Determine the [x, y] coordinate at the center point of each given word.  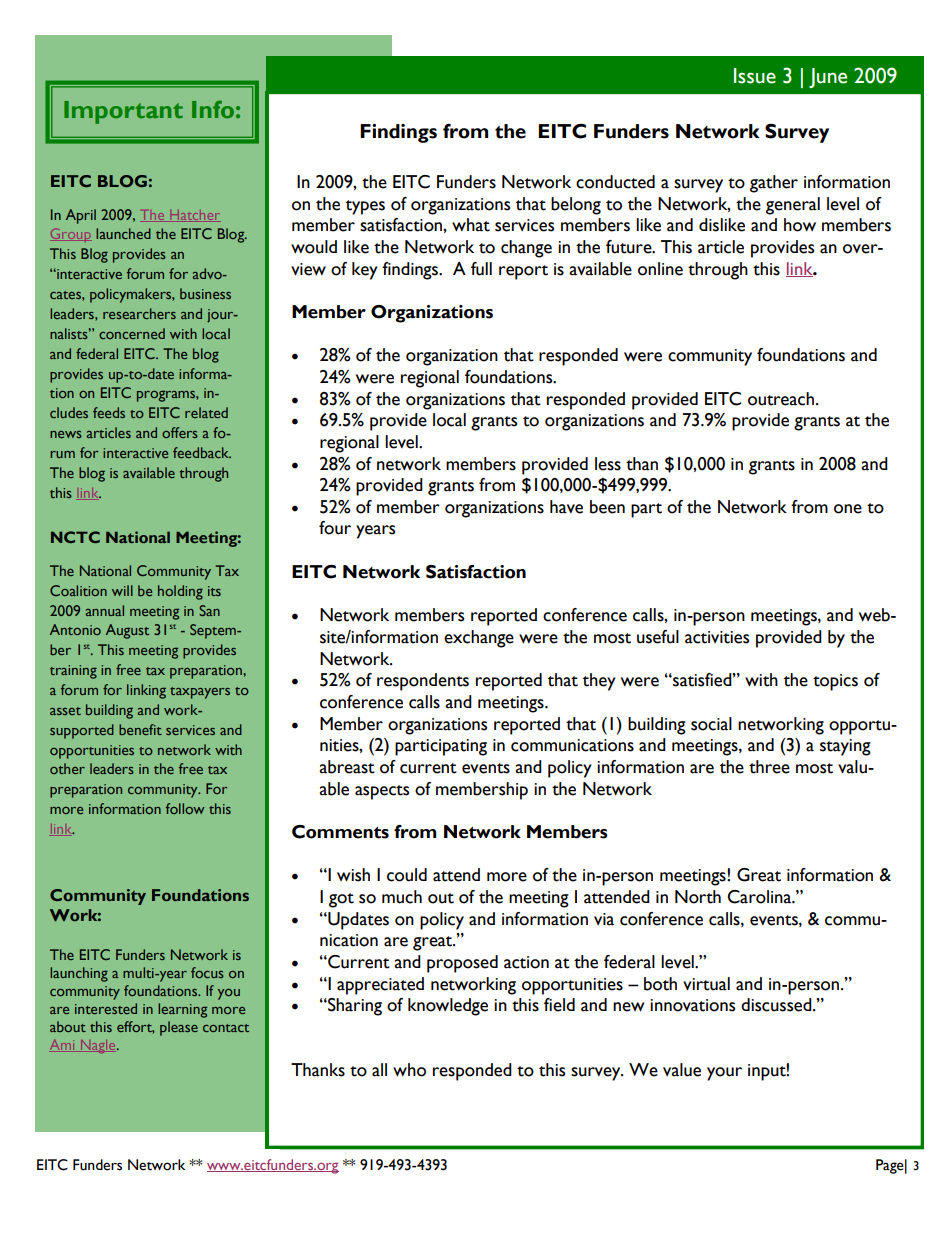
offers [180, 432]
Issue [755, 76]
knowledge [448, 1007]
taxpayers [200, 693]
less [608, 464]
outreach [781, 399]
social [711, 724]
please [179, 1028]
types [365, 207]
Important [123, 112]
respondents [423, 682]
